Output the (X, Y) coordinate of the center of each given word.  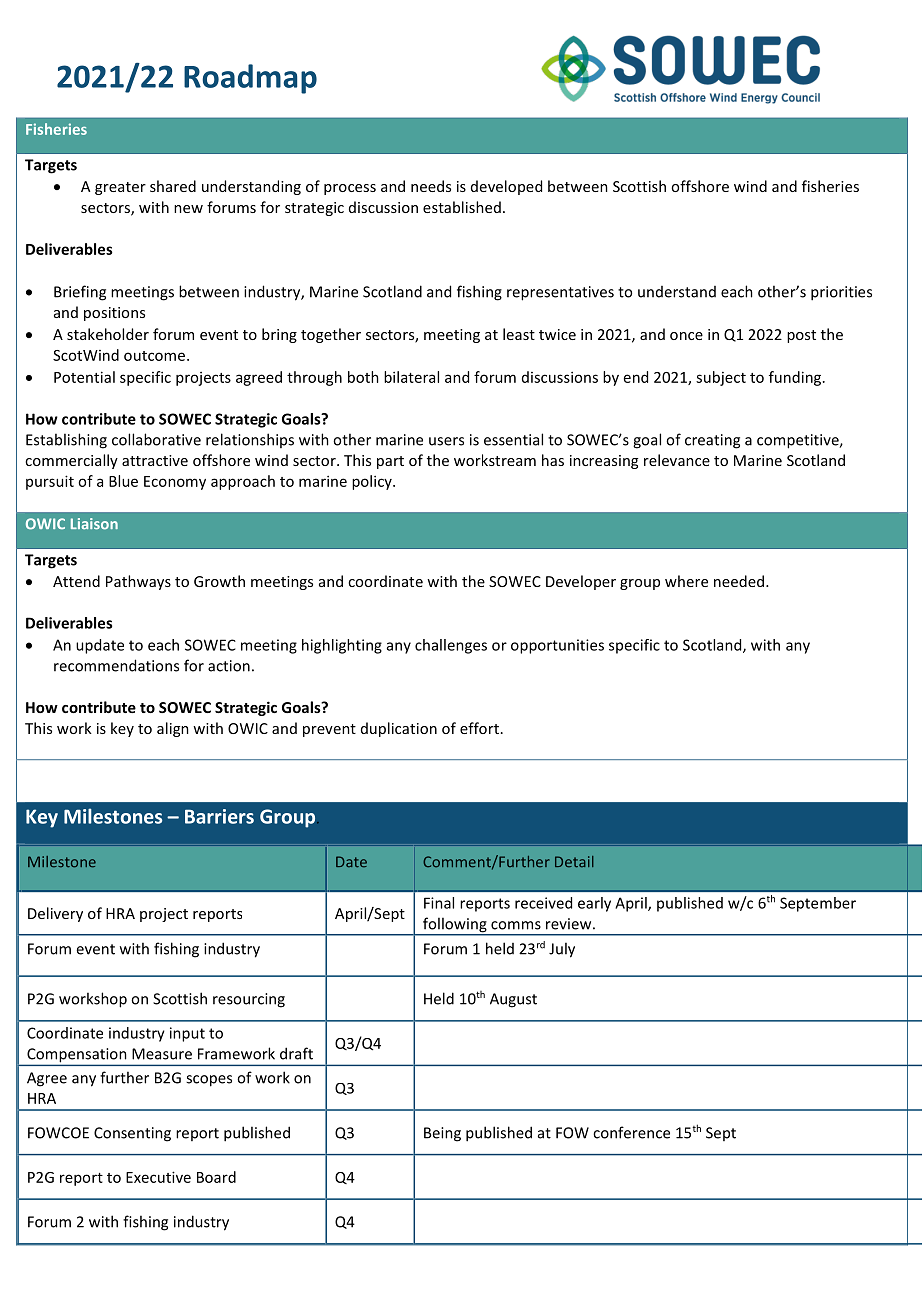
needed (739, 581)
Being (442, 1134)
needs (431, 186)
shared (173, 186)
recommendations (116, 665)
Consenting (132, 1134)
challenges (451, 646)
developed (506, 187)
